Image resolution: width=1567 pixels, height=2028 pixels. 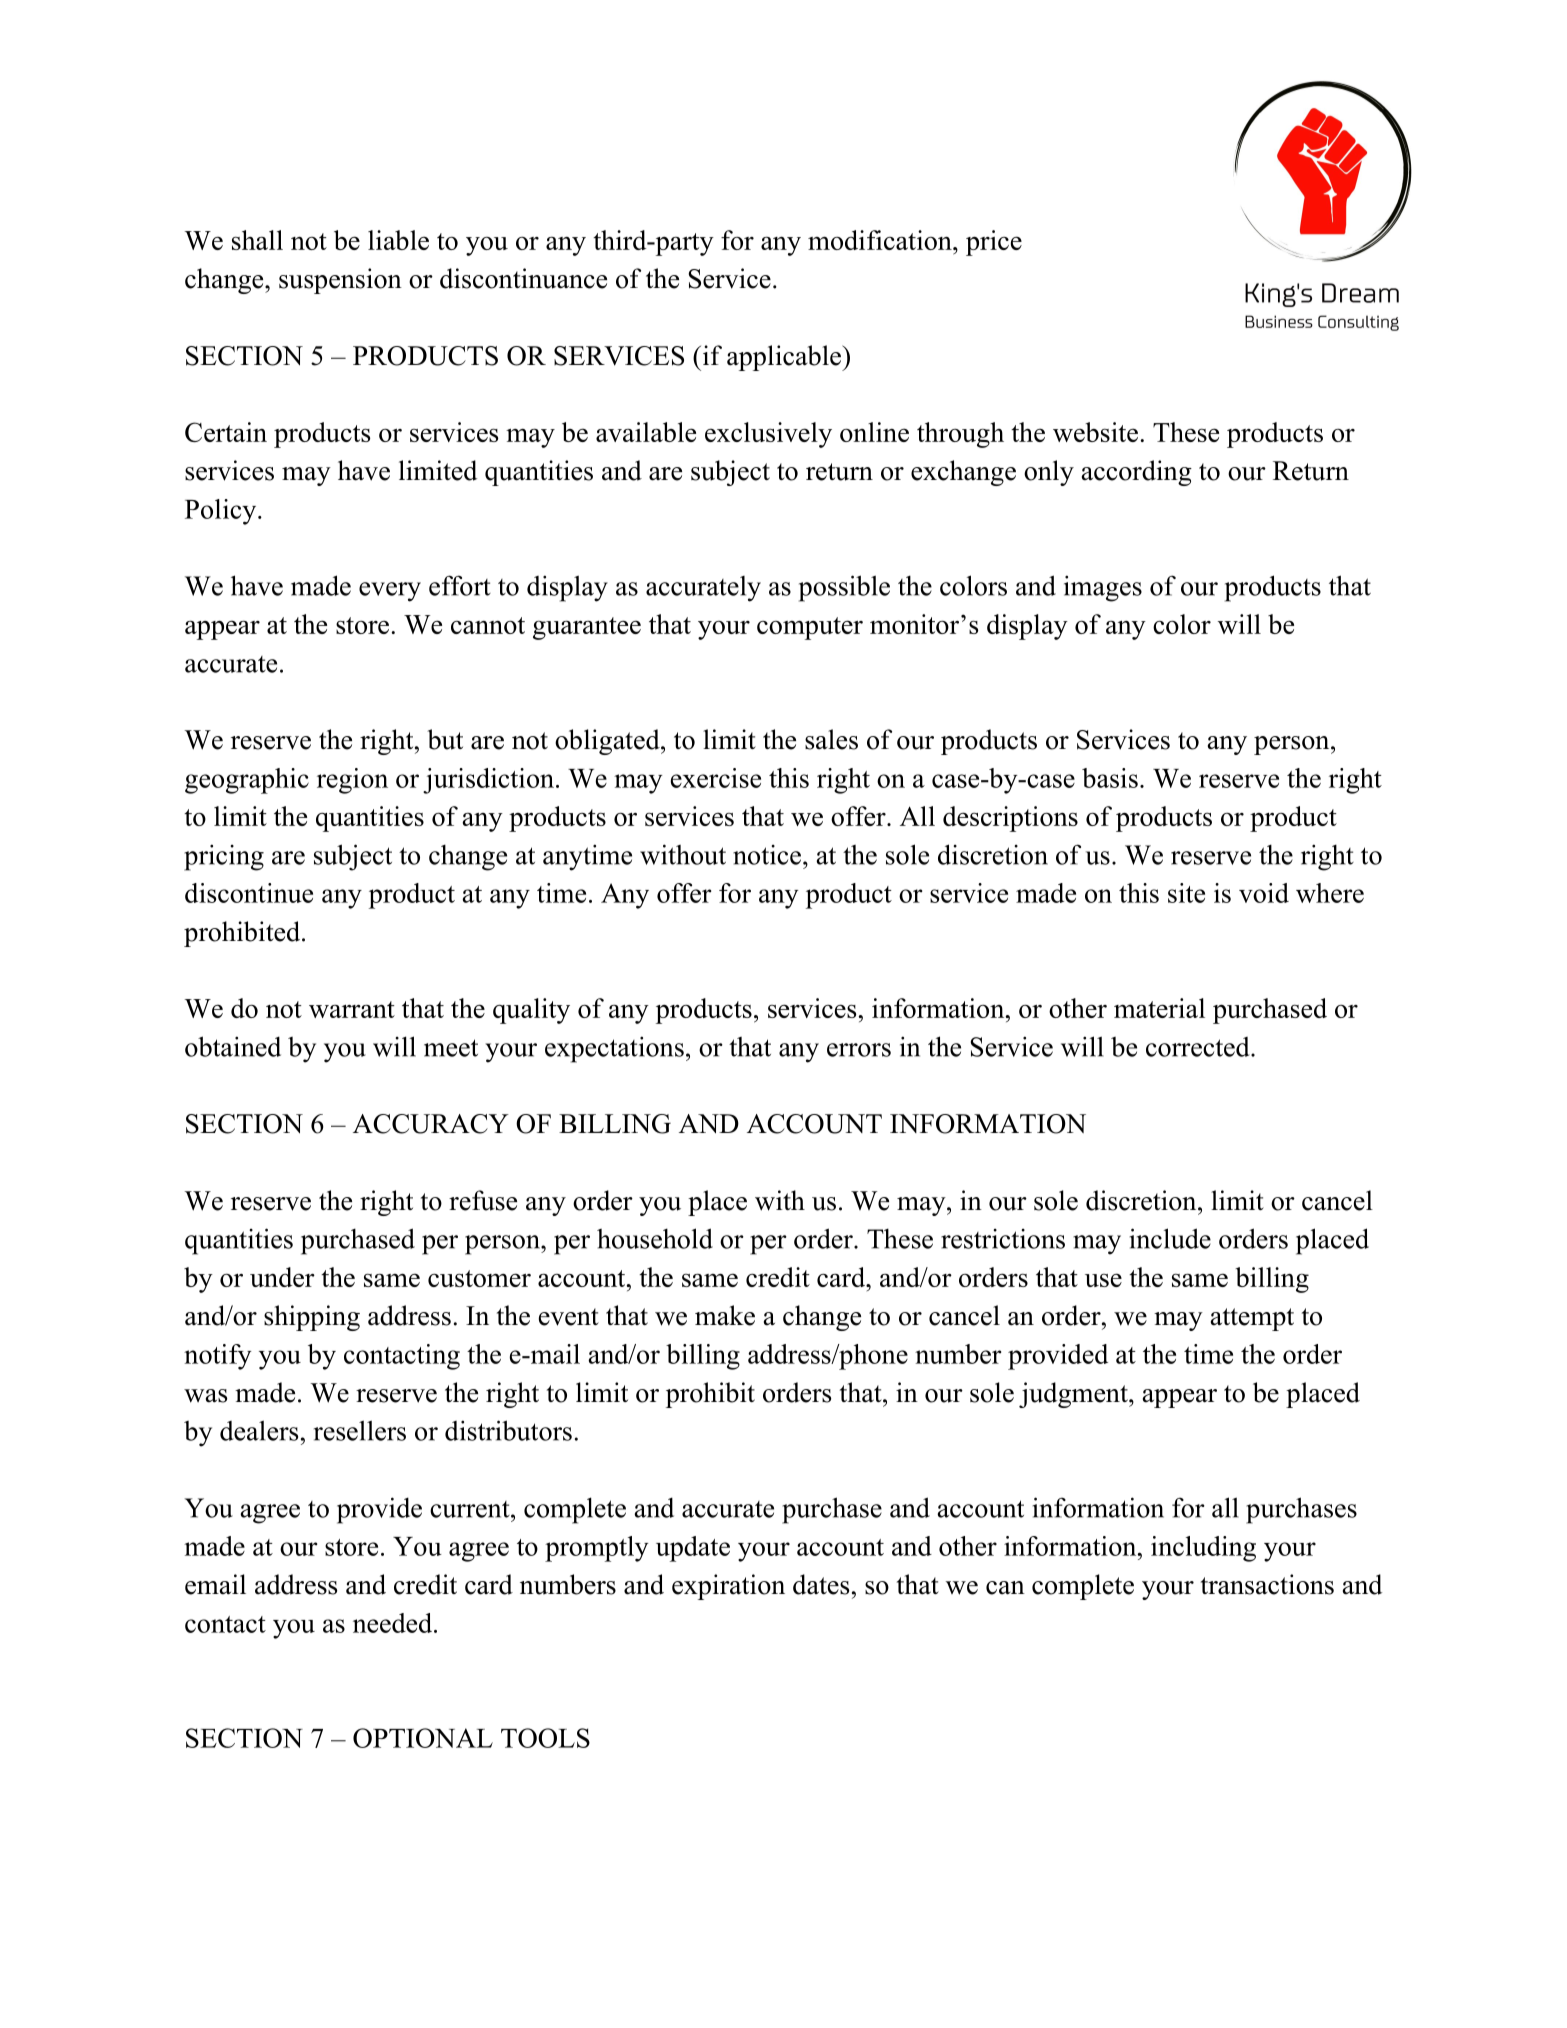 I want to click on shipping, so click(x=312, y=1318).
